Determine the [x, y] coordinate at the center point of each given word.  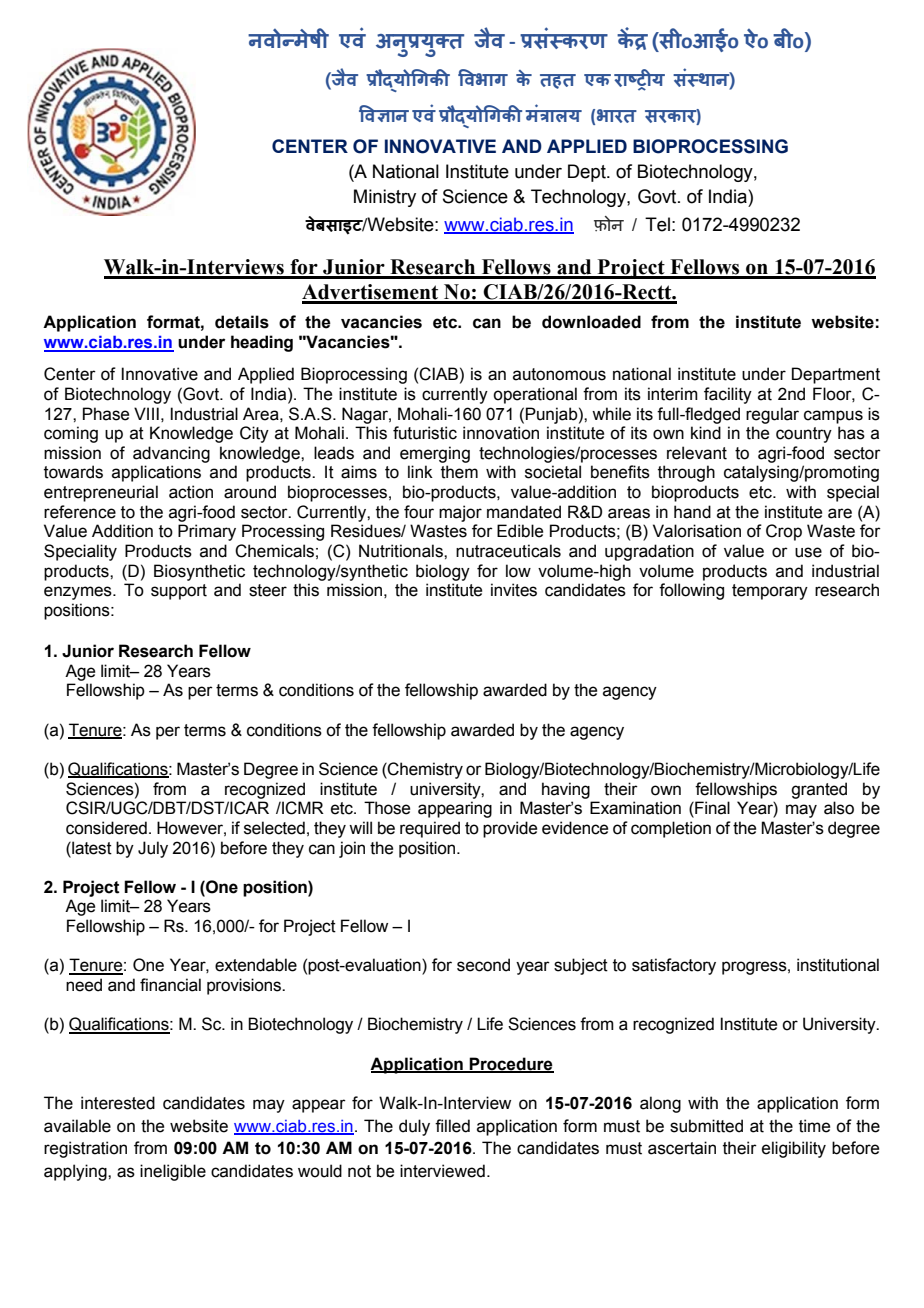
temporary [770, 592]
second [483, 965]
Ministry [385, 198]
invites [514, 590]
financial [170, 985]
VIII [146, 413]
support [179, 592]
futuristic [425, 433]
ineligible [173, 1172]
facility [728, 395]
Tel [657, 224]
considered [106, 828]
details [242, 322]
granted [819, 790]
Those [387, 808]
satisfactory [674, 966]
